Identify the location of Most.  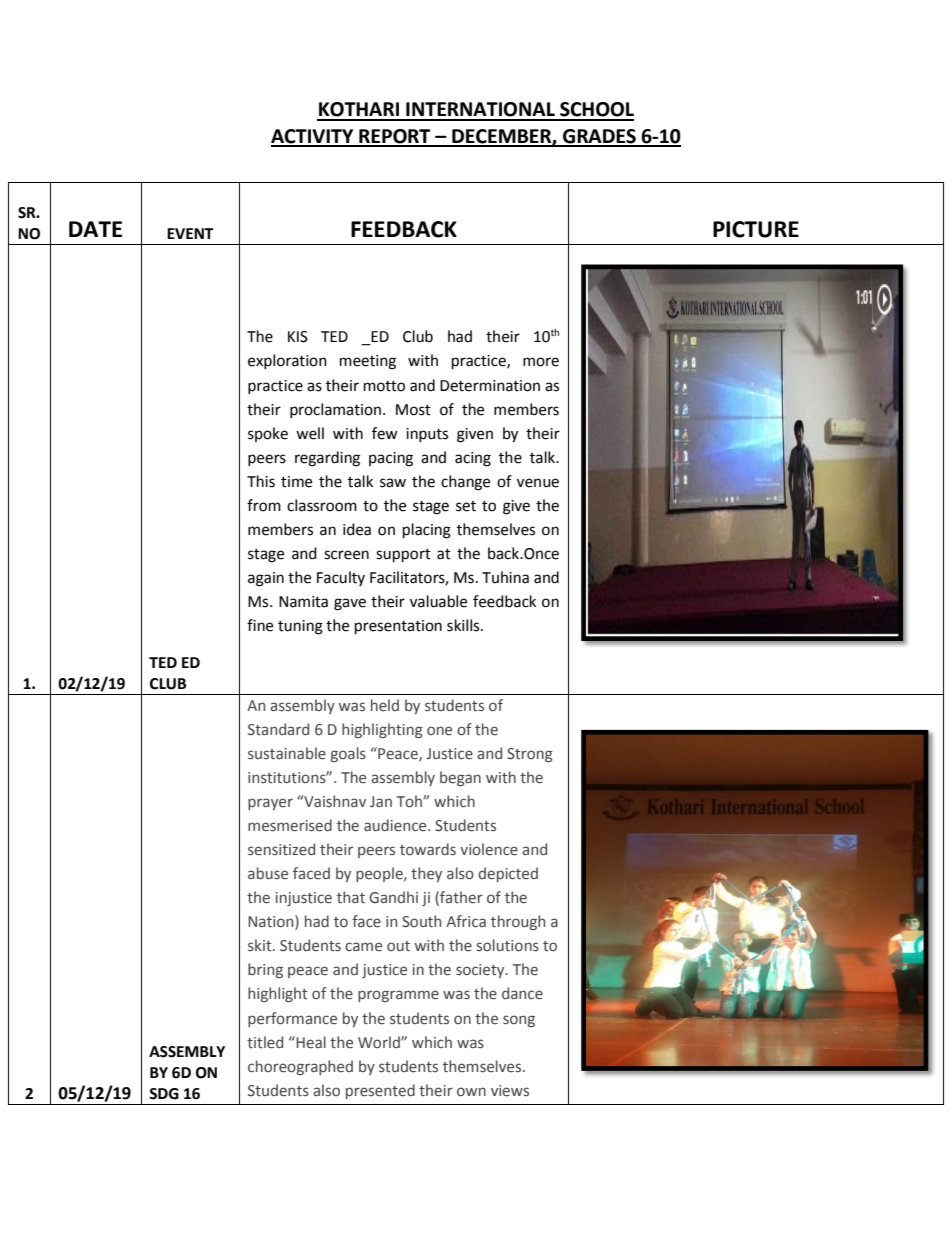
(413, 410).
